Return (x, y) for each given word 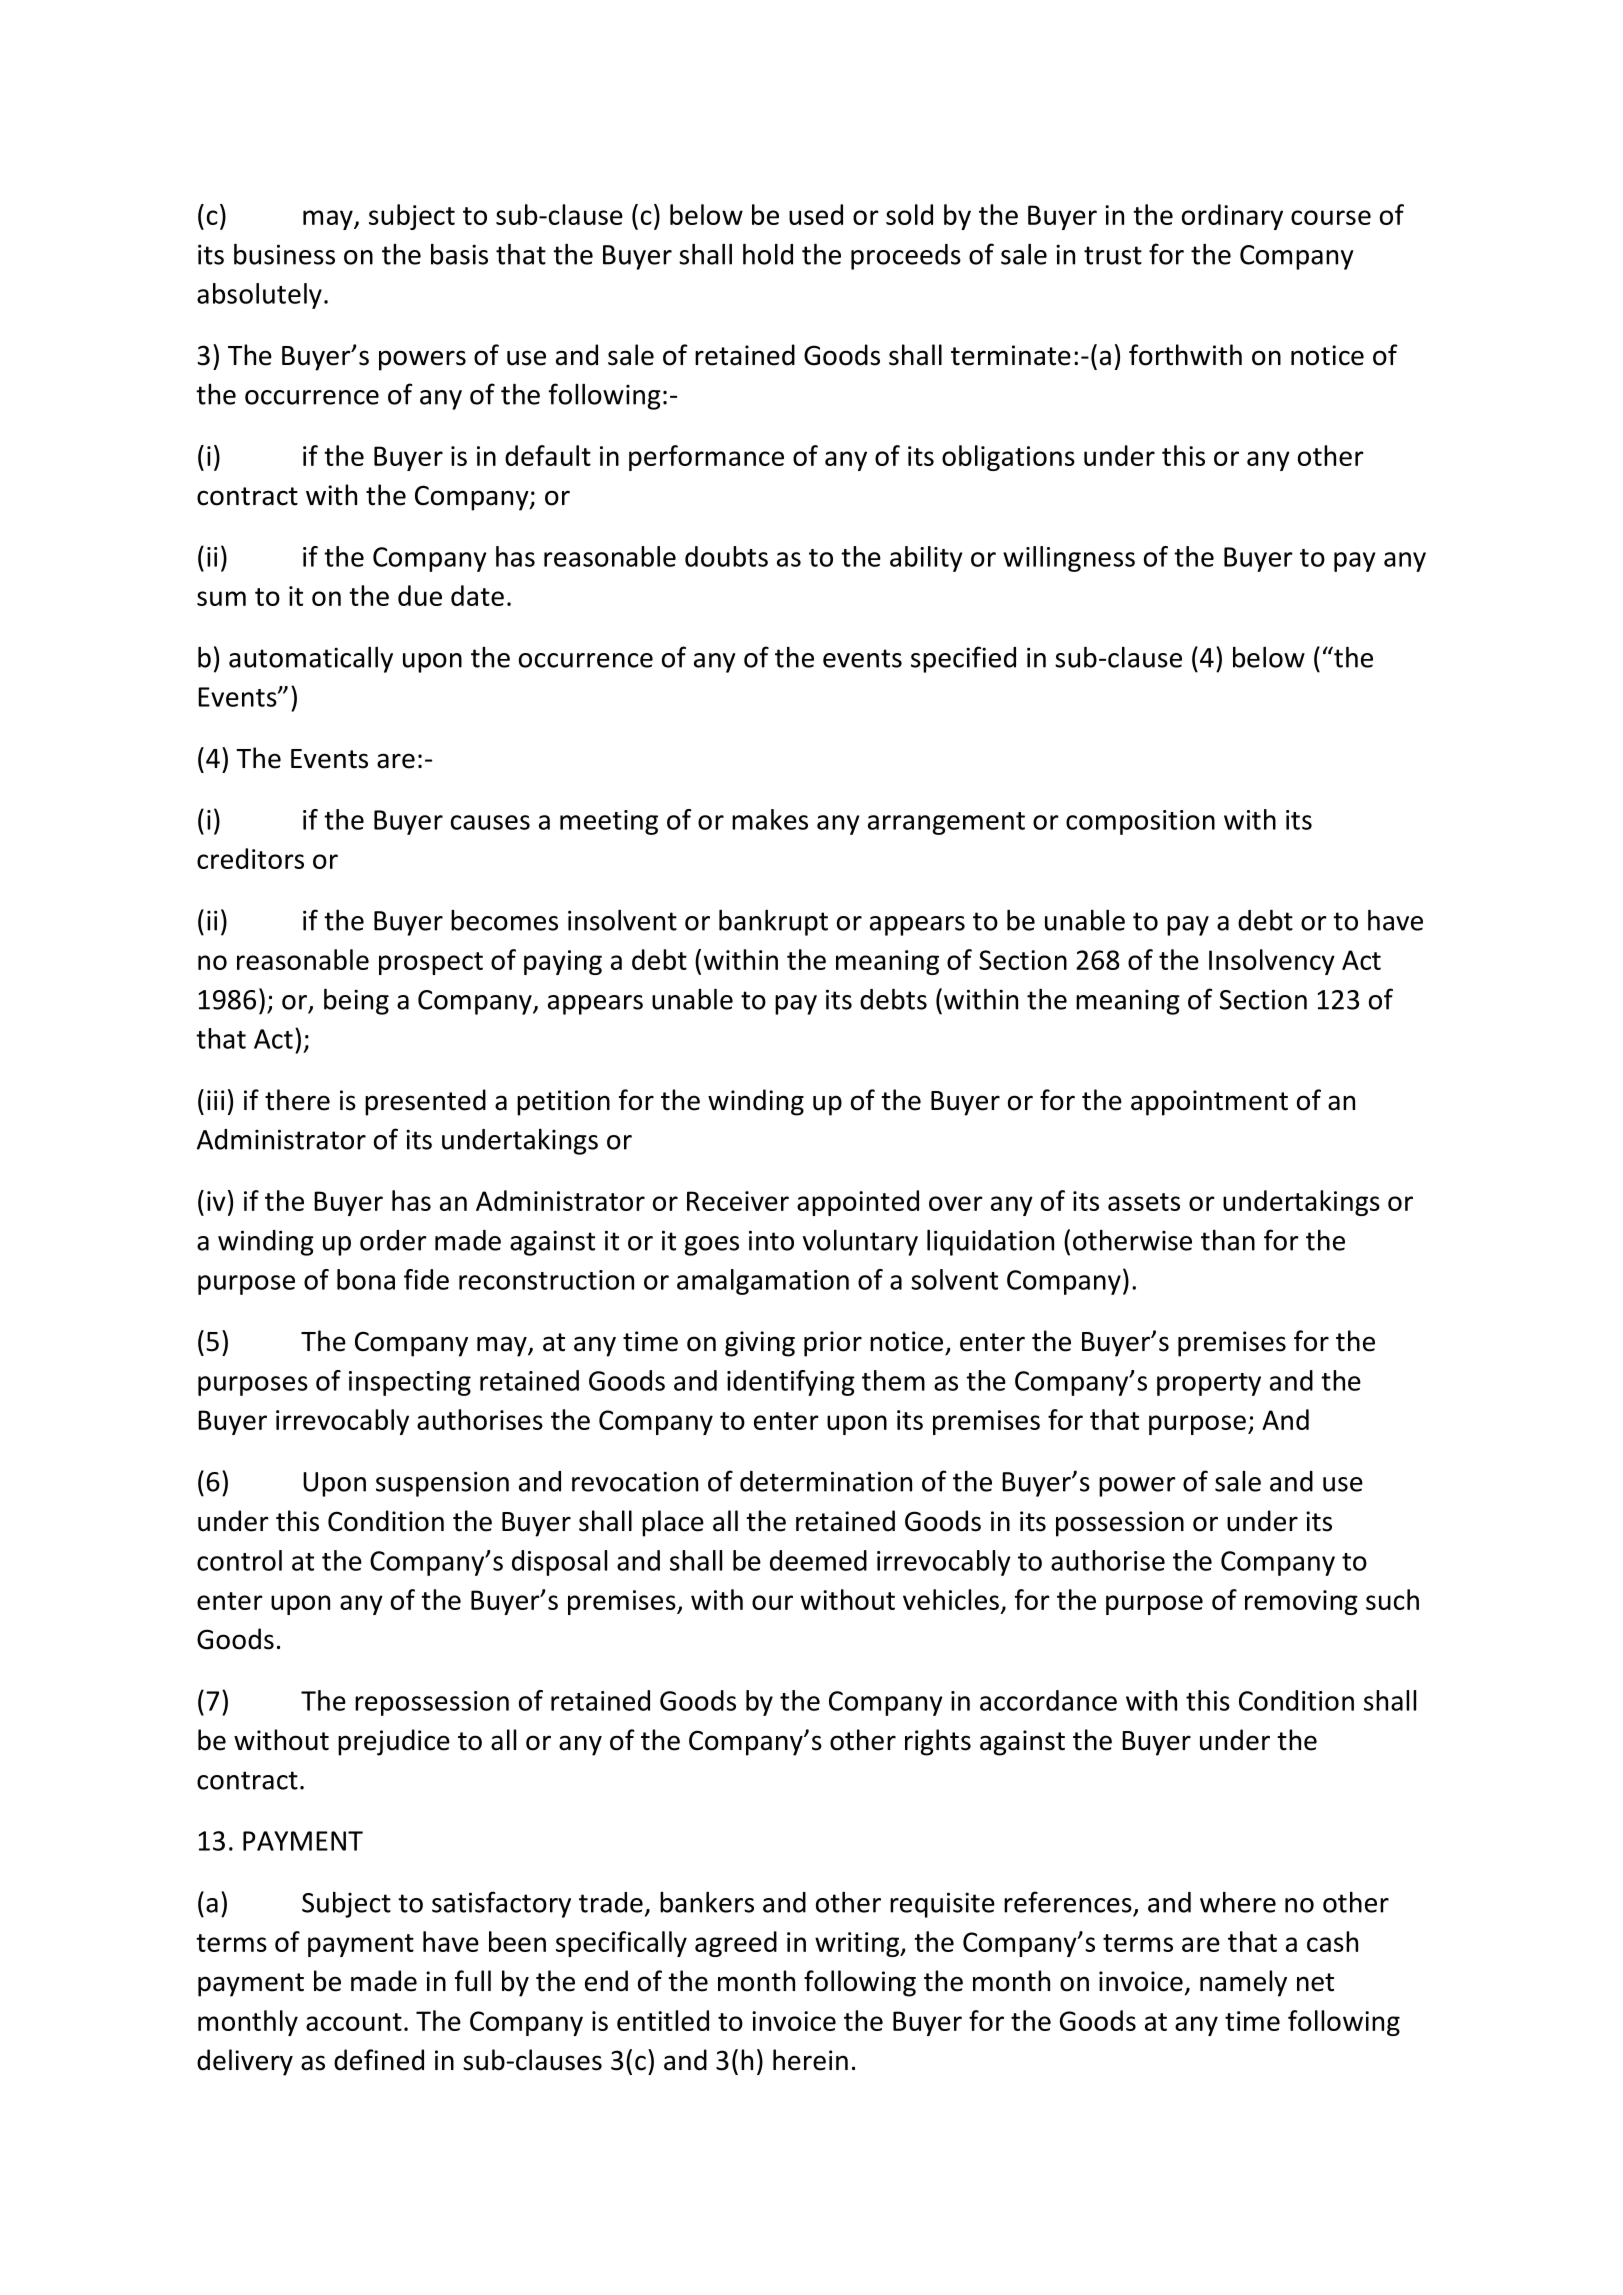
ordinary (1232, 217)
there (297, 1100)
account (354, 2022)
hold (768, 254)
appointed (858, 1203)
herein (810, 2060)
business (284, 254)
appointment (1209, 1103)
